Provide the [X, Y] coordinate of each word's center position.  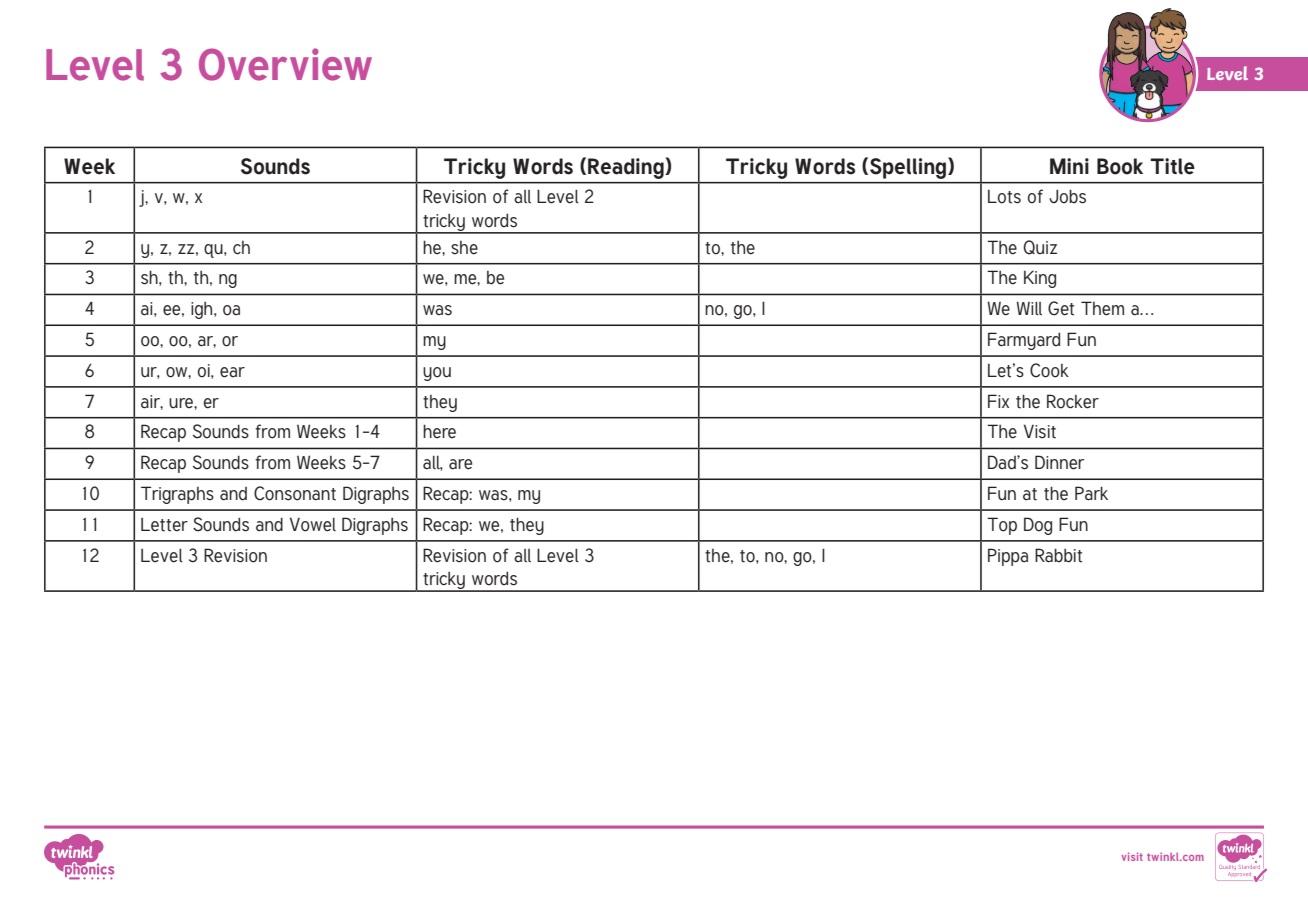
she [464, 248]
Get [1061, 308]
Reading [626, 168]
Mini [1069, 166]
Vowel [313, 524]
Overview [285, 64]
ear [232, 372]
